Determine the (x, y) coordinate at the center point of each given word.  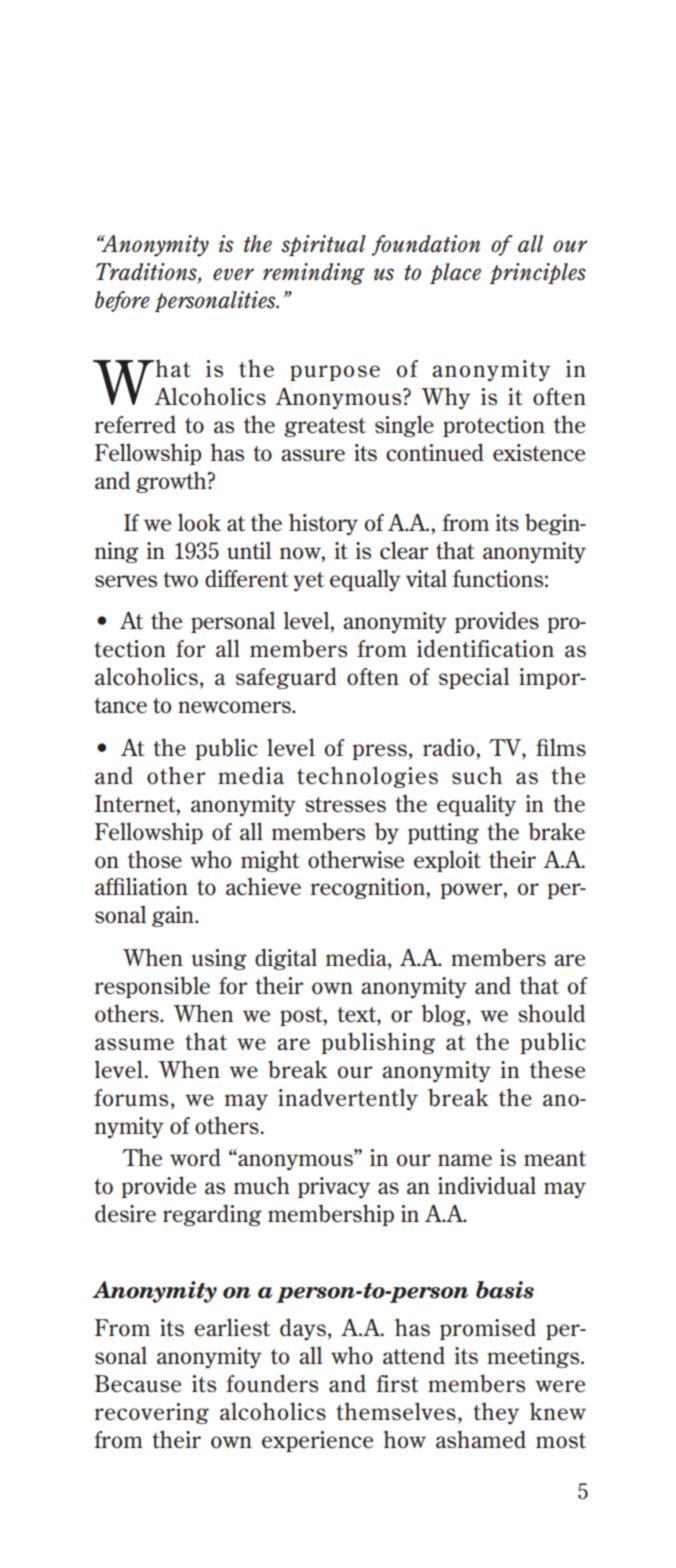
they (496, 1413)
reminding (314, 274)
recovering (152, 1413)
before (122, 301)
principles (537, 273)
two (180, 580)
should (551, 1013)
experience (317, 1441)
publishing (378, 1043)
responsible (152, 987)
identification (485, 648)
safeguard (286, 678)
